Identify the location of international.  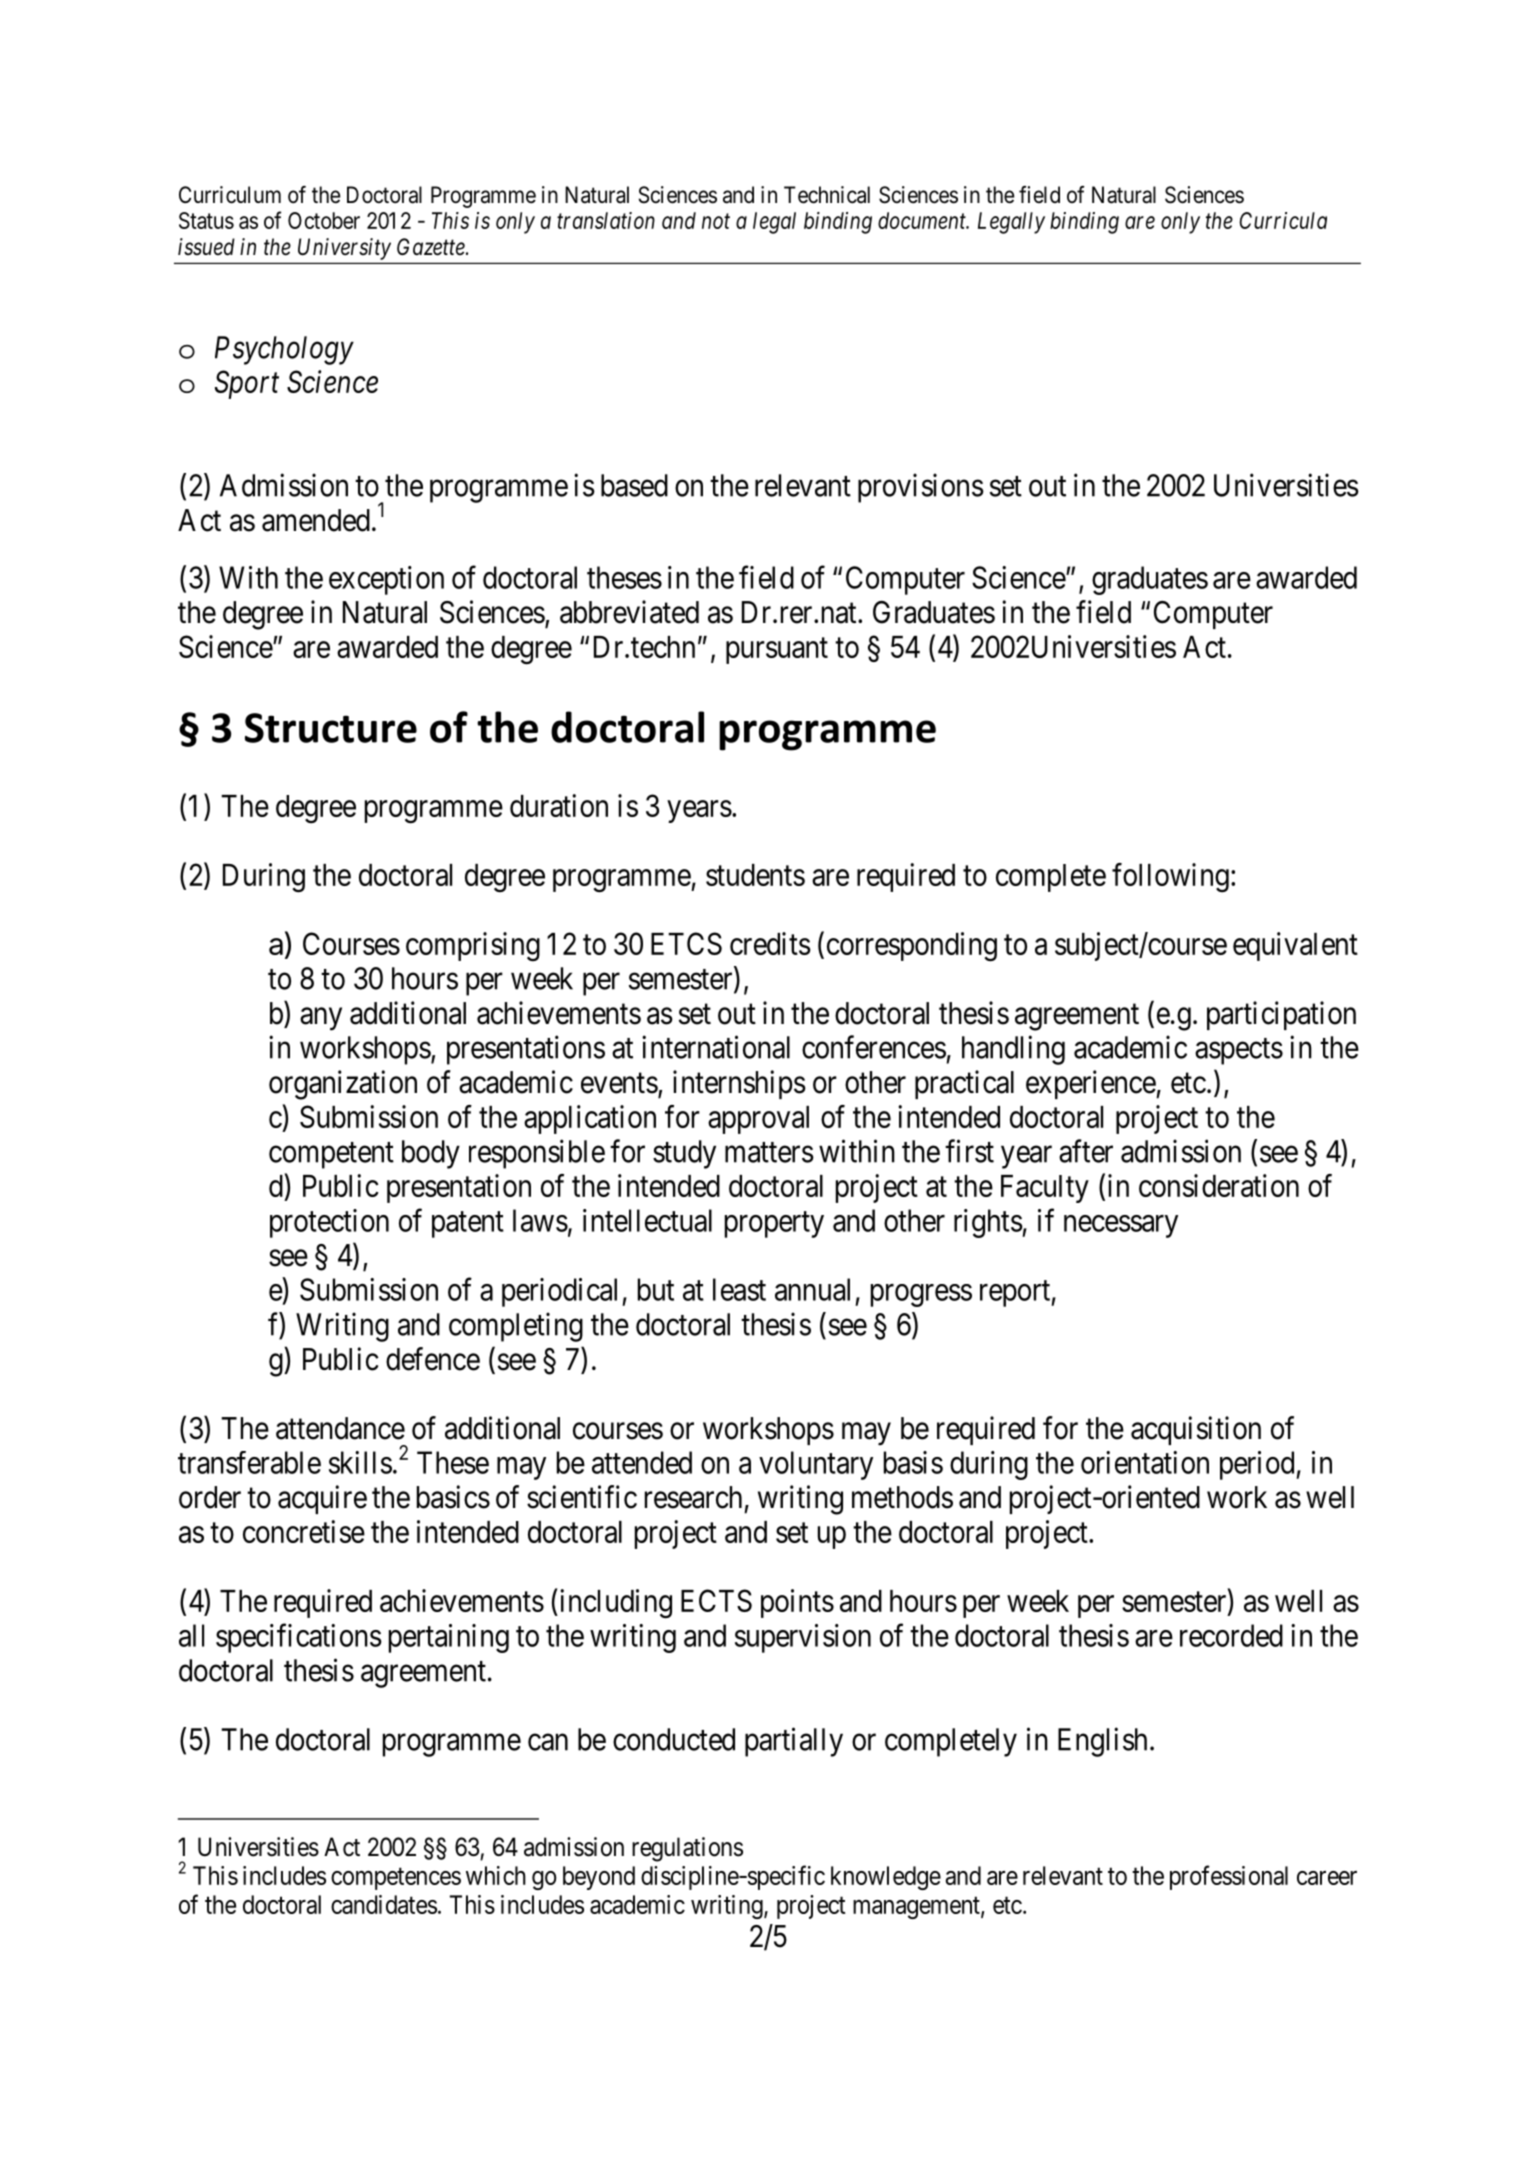
(716, 1047).
